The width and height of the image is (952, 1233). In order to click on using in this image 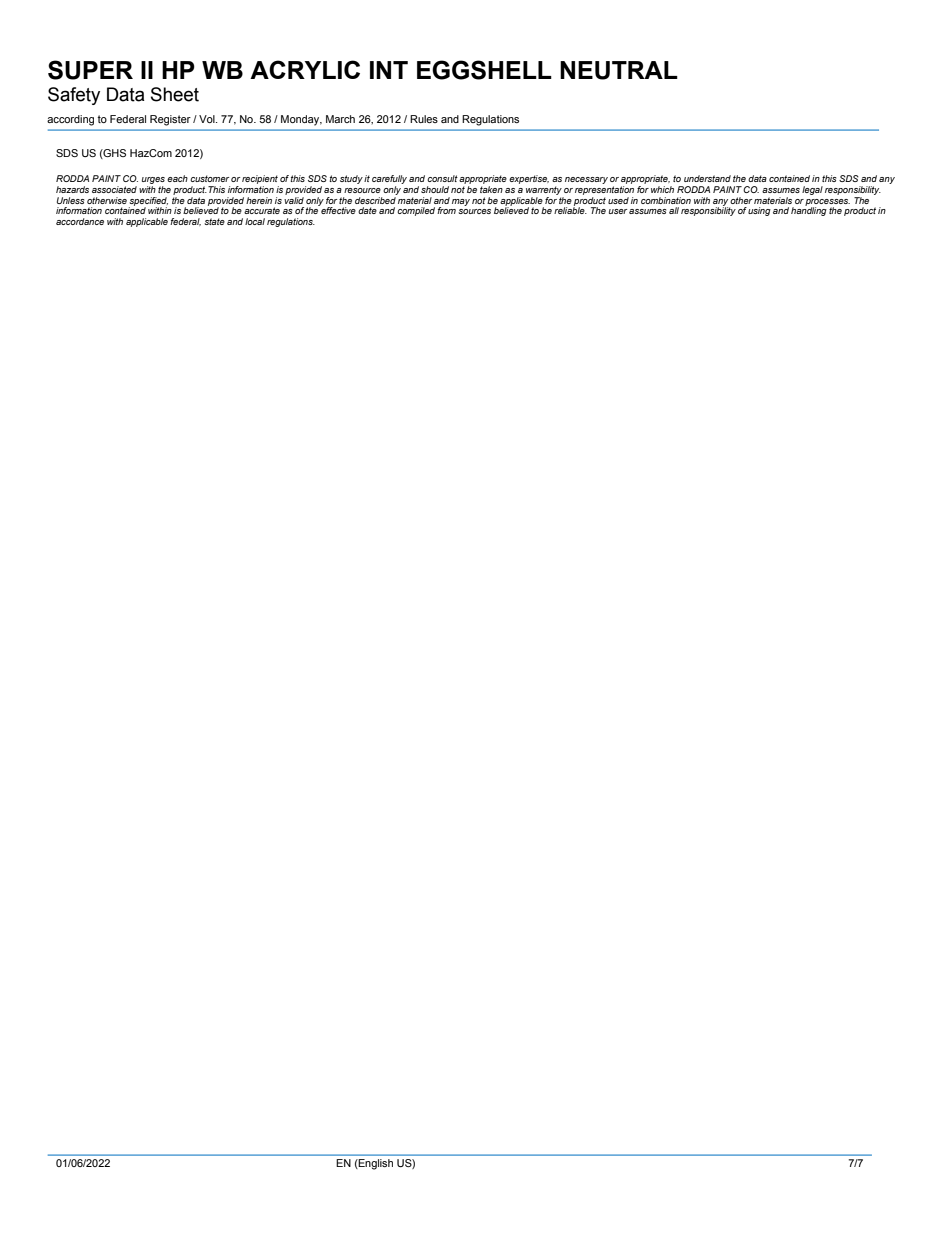, I will do `click(759, 211)`.
